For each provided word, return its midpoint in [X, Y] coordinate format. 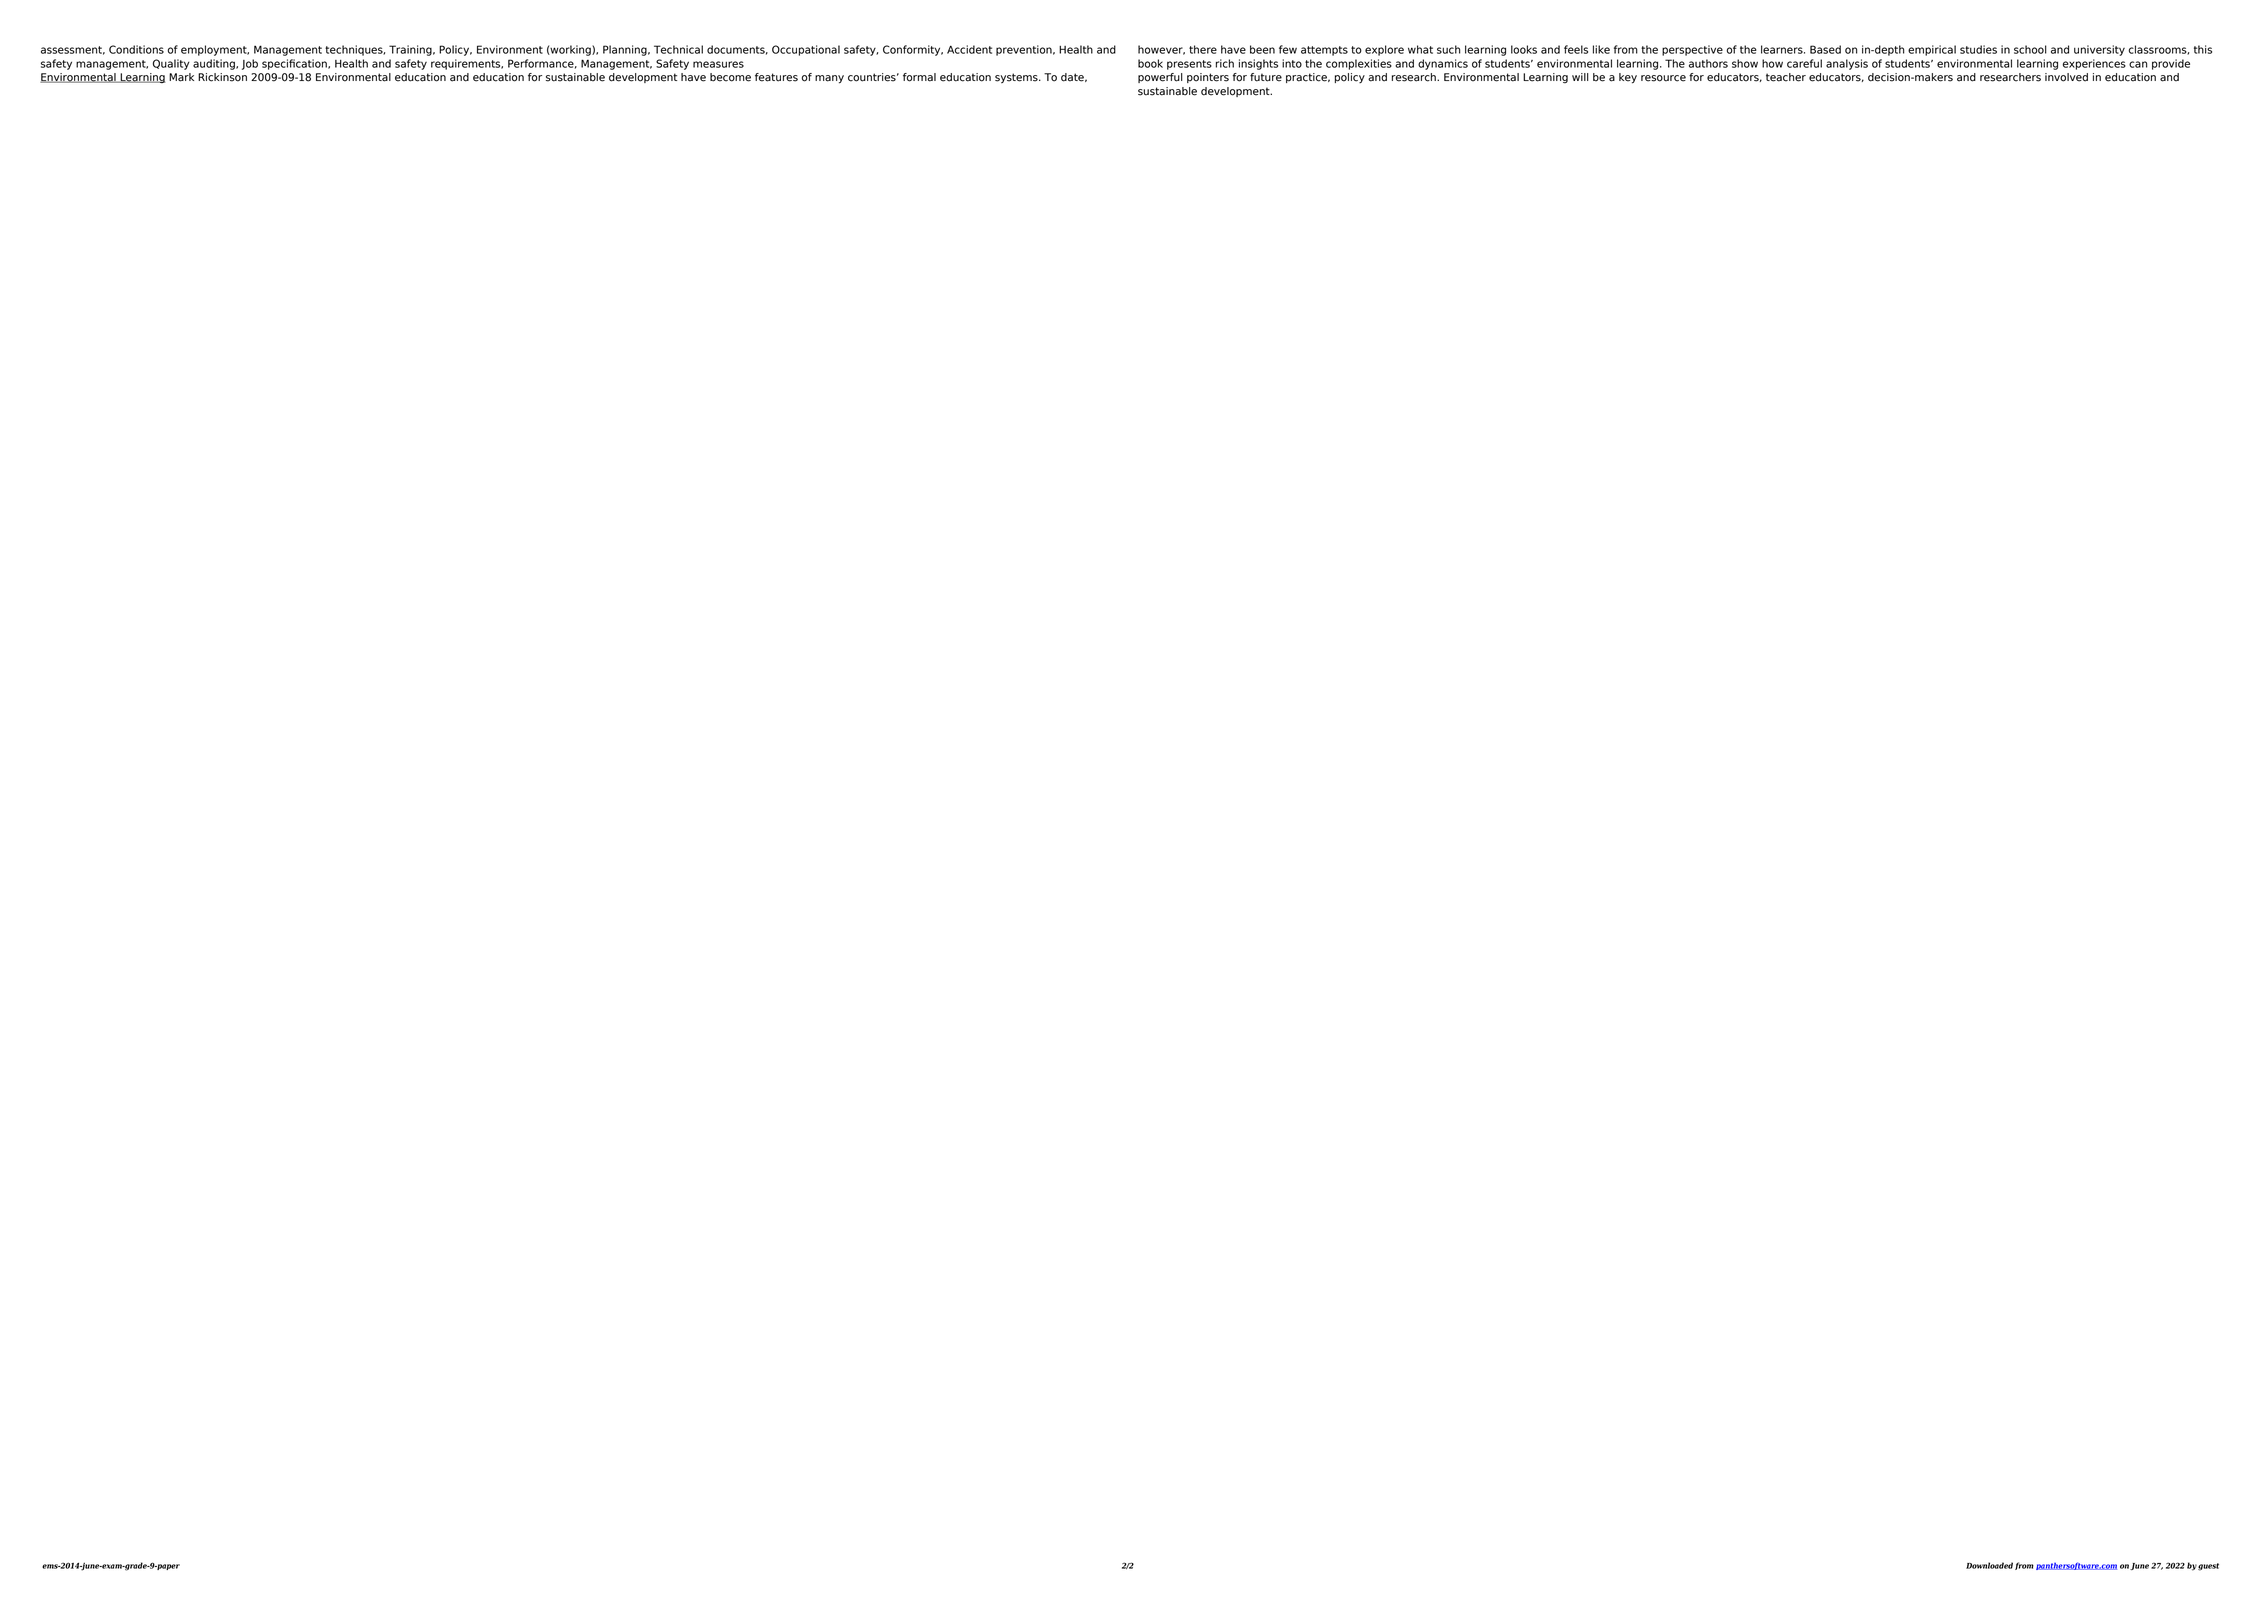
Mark [181, 77]
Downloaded [1989, 1565]
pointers [1208, 78]
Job [250, 64]
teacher [1786, 77]
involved [2066, 77]
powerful [1160, 78]
